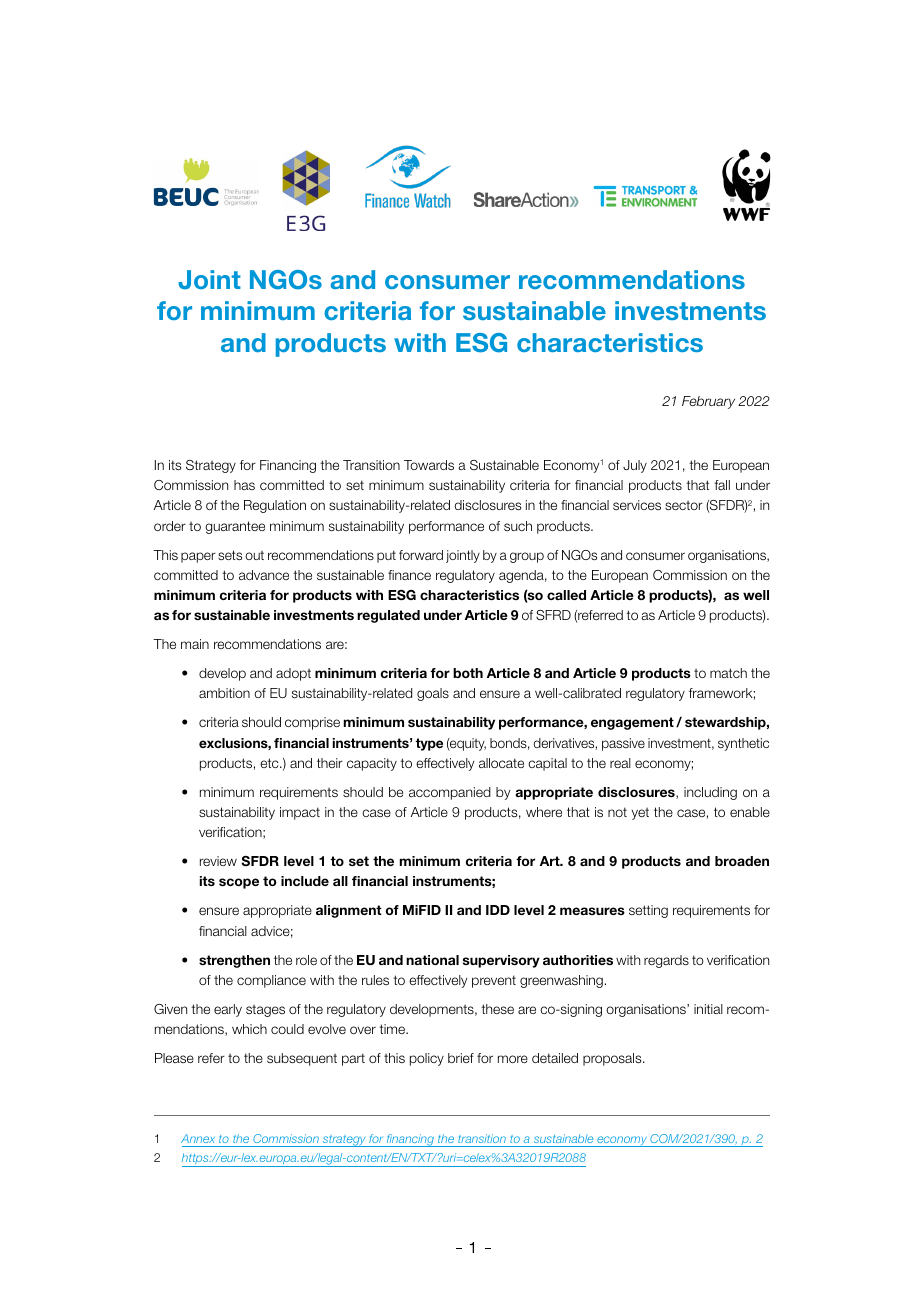 Image resolution: width=924 pixels, height=1308 pixels. What do you see at coordinates (244, 485) in the screenshot?
I see `has` at bounding box center [244, 485].
